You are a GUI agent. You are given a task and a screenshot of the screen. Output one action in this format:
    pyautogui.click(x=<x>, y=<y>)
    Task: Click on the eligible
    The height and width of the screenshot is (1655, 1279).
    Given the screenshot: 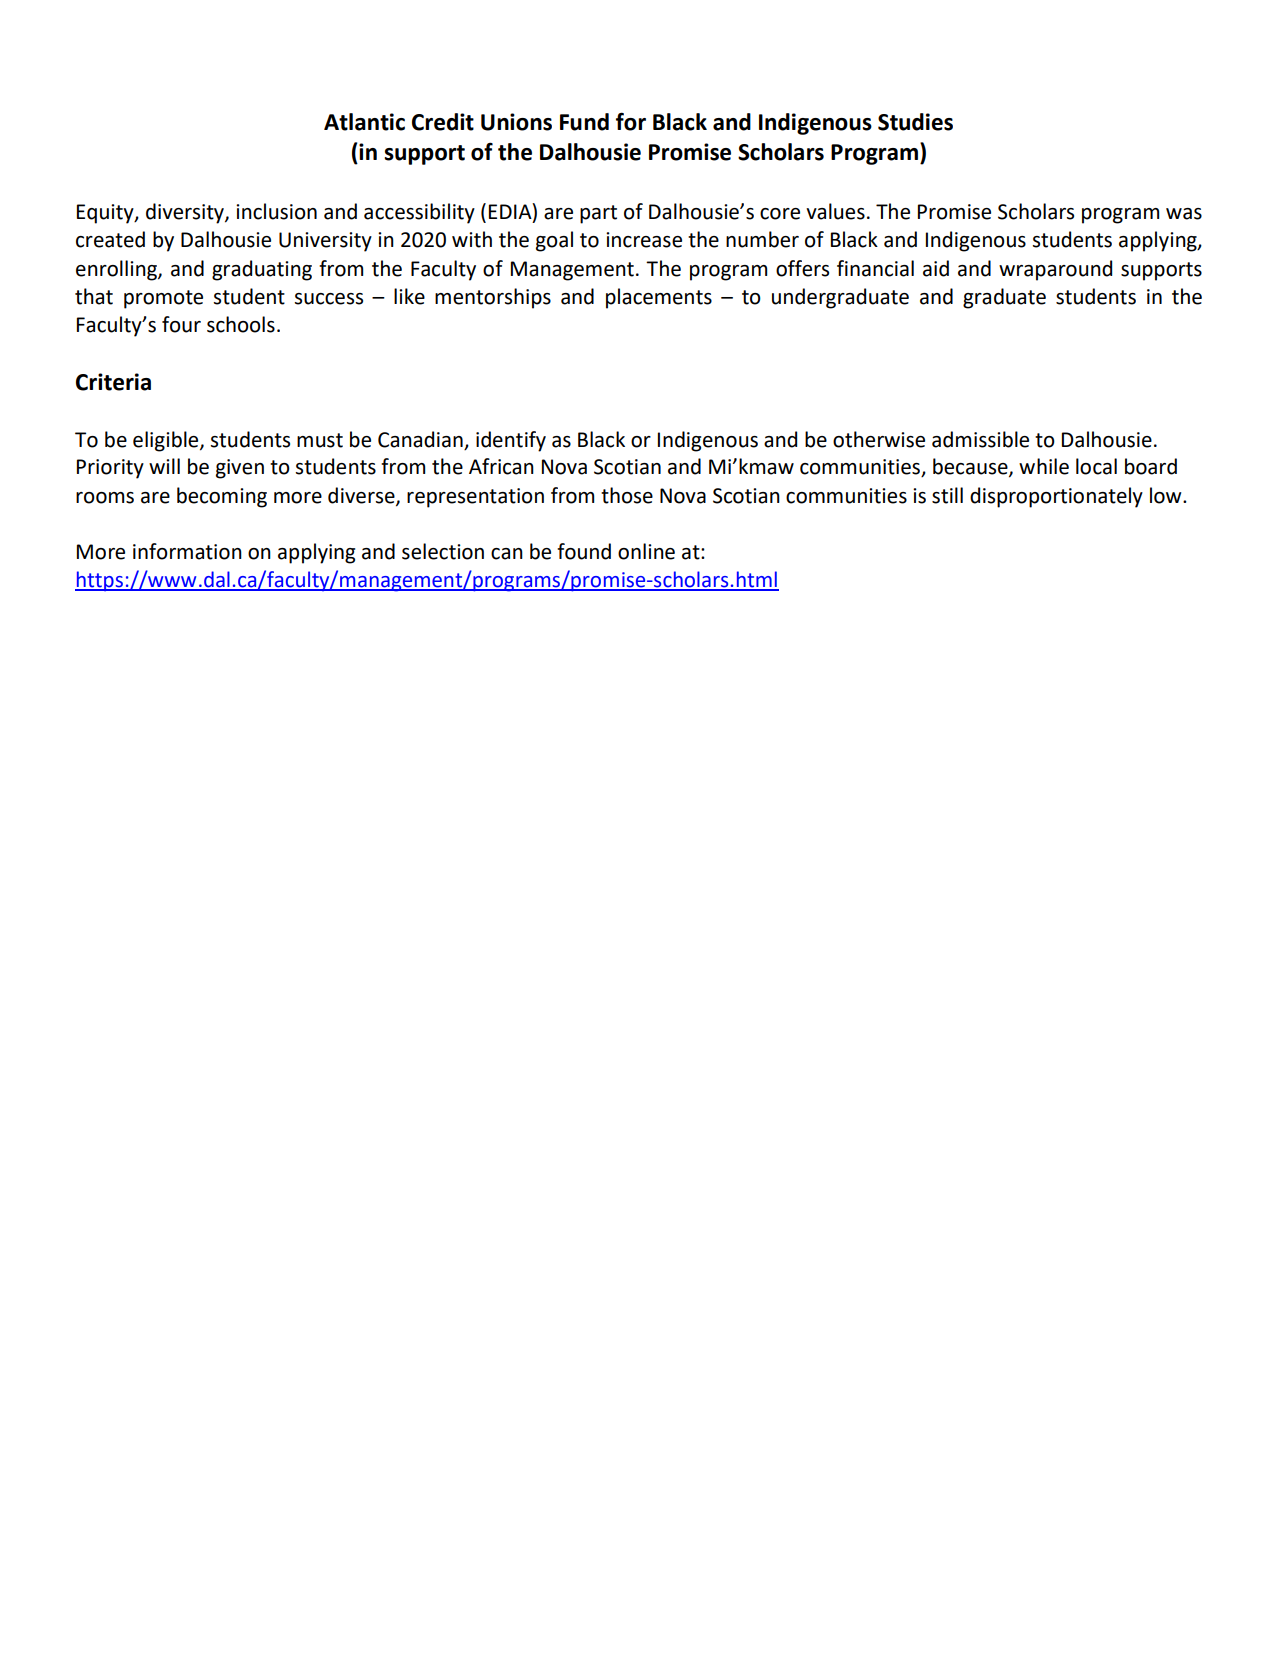 What is the action you would take?
    pyautogui.click(x=167, y=441)
